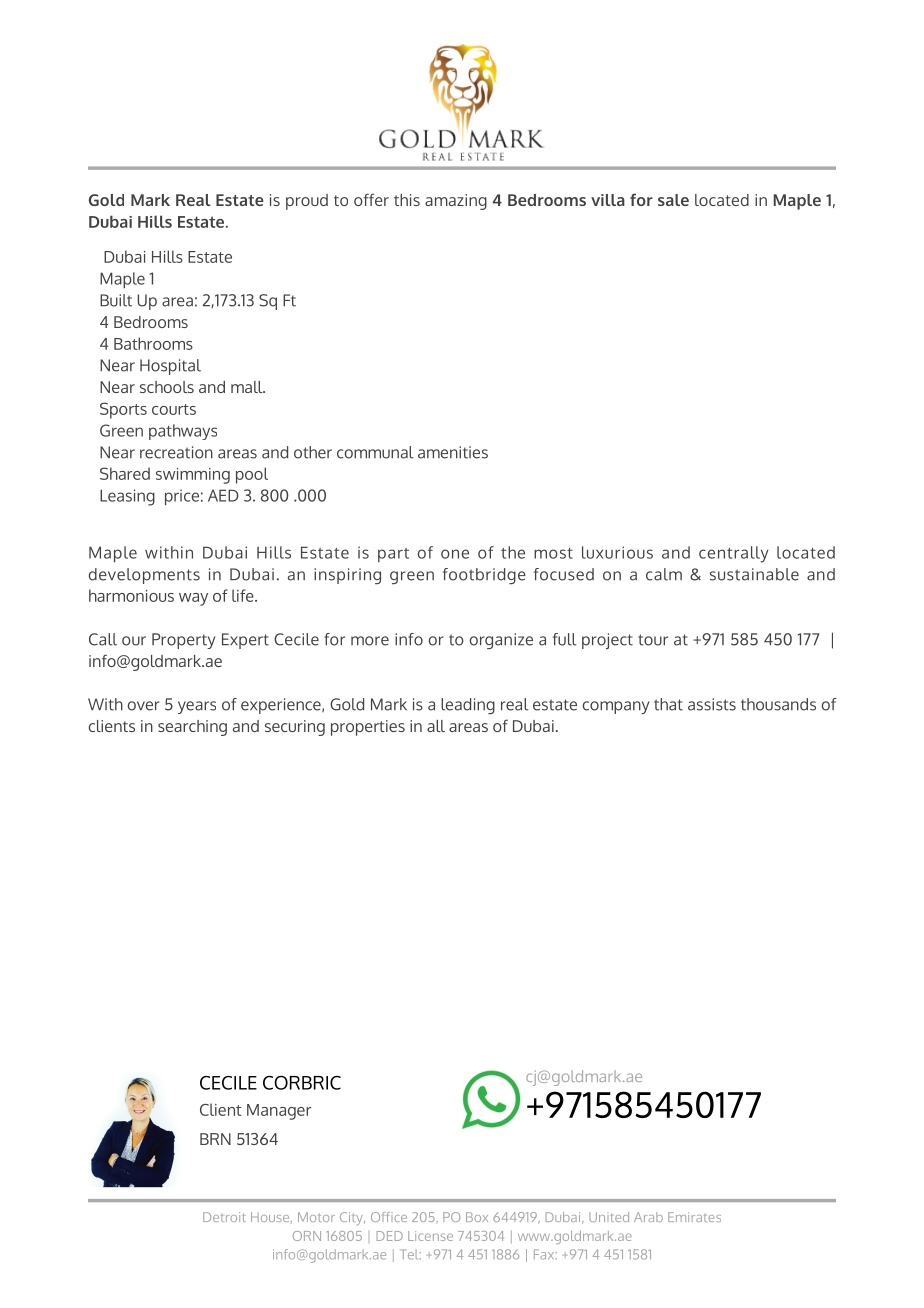  I want to click on Built, so click(116, 300).
